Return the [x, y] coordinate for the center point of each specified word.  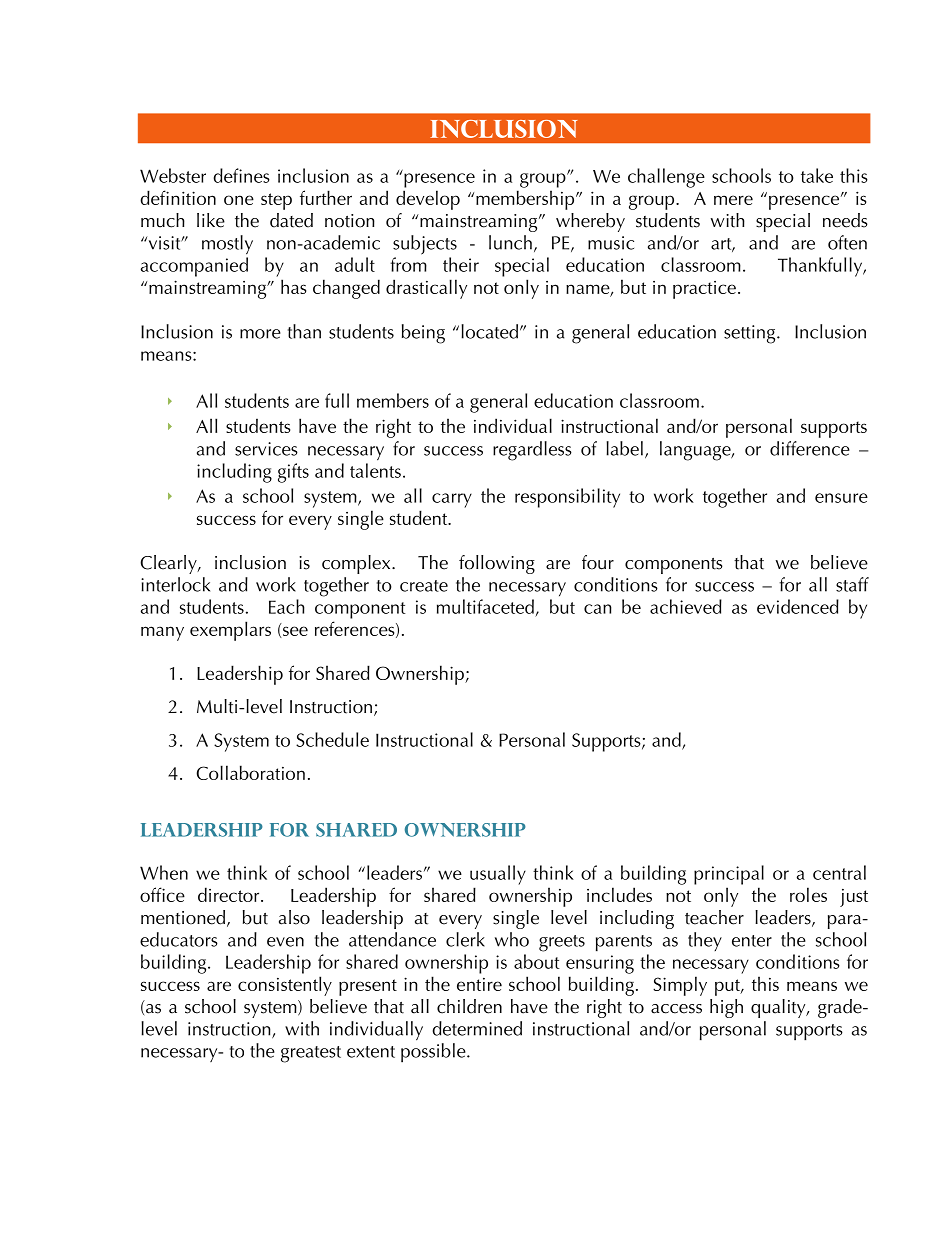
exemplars [230, 631]
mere [733, 200]
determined [477, 1028]
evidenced [798, 606]
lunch [510, 242]
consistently [285, 986]
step [276, 201]
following [497, 564]
